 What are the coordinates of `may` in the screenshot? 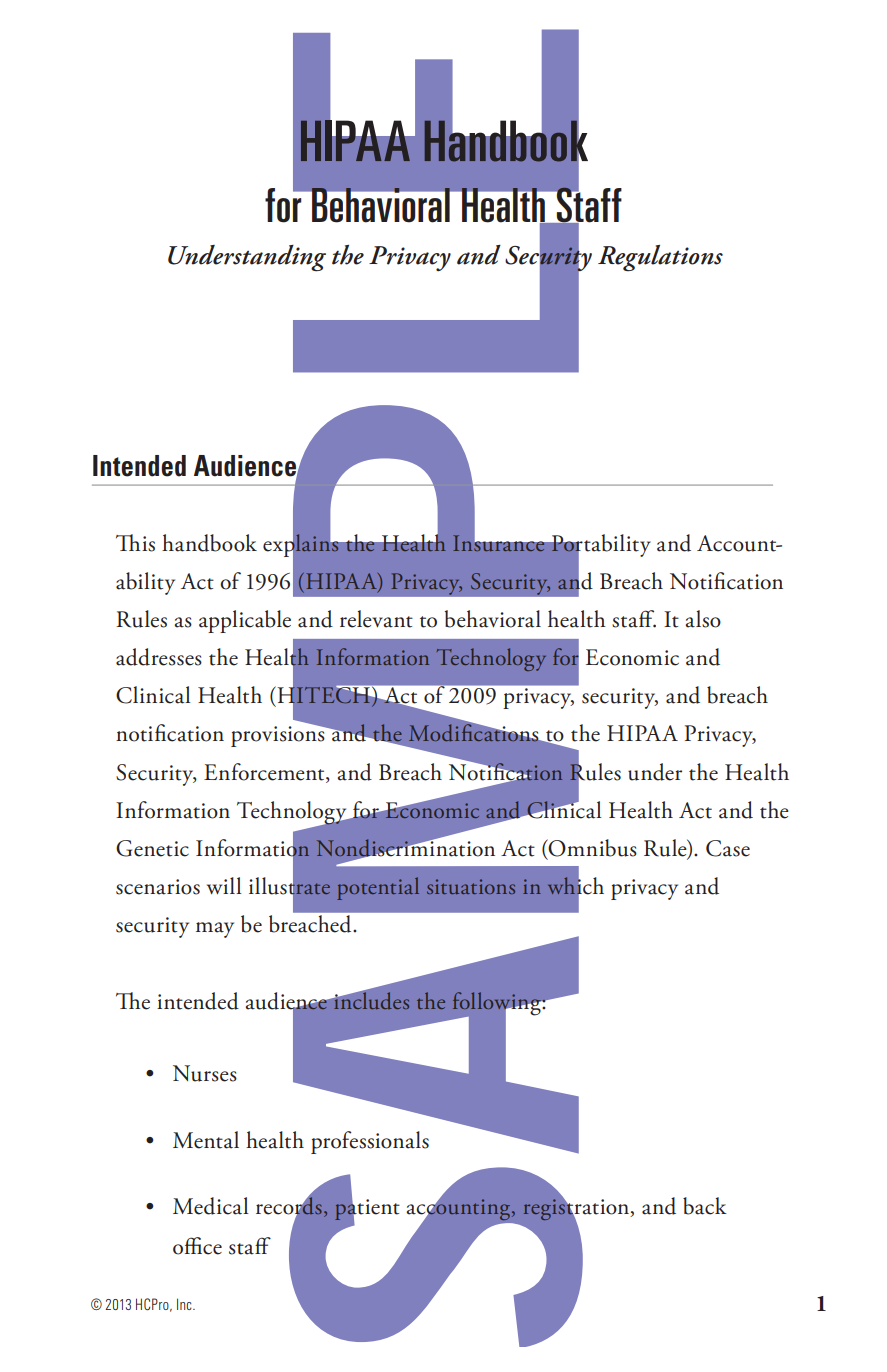 It's located at (215, 930).
